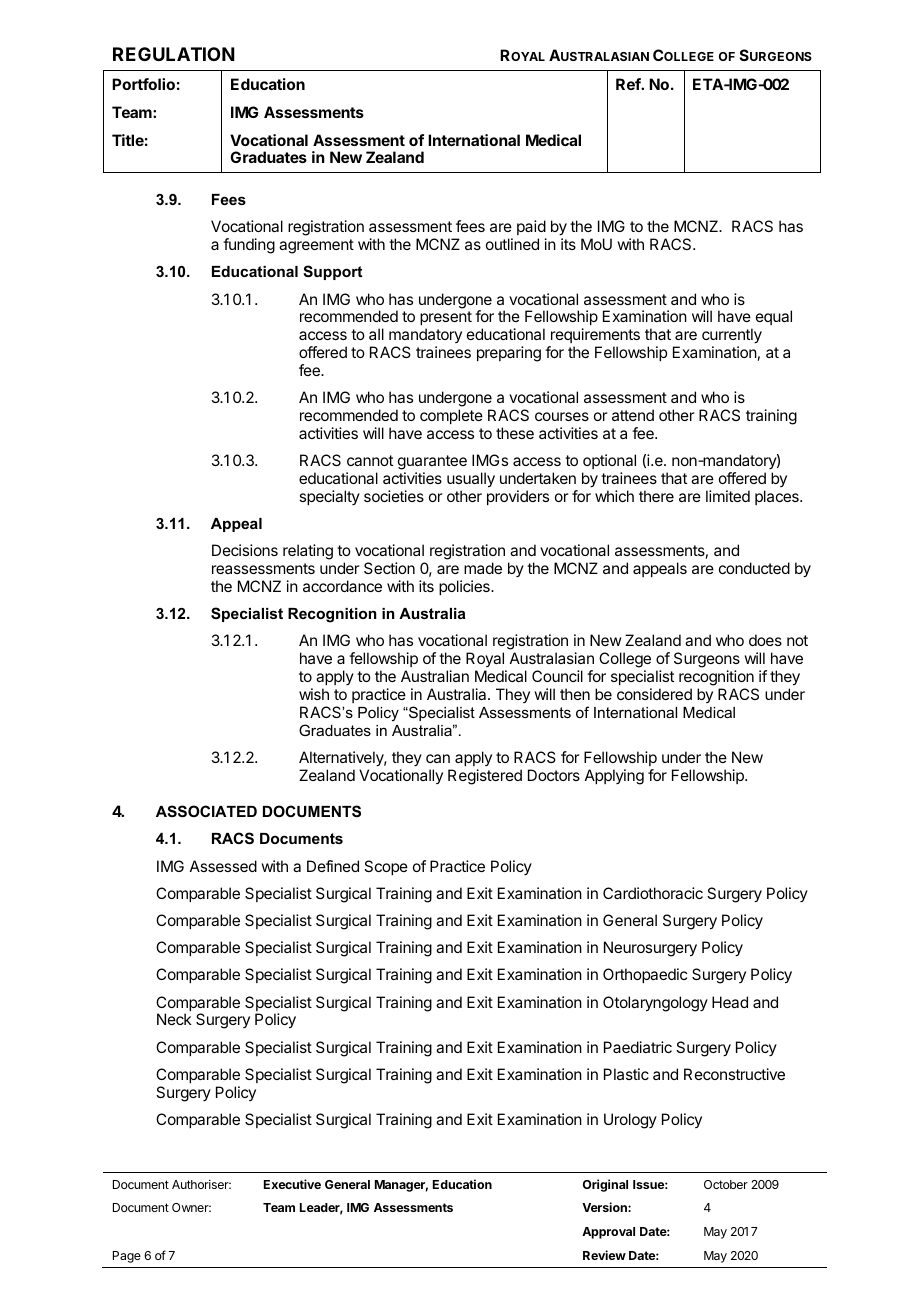 Image resolution: width=924 pixels, height=1308 pixels. I want to click on Page, so click(127, 1257).
